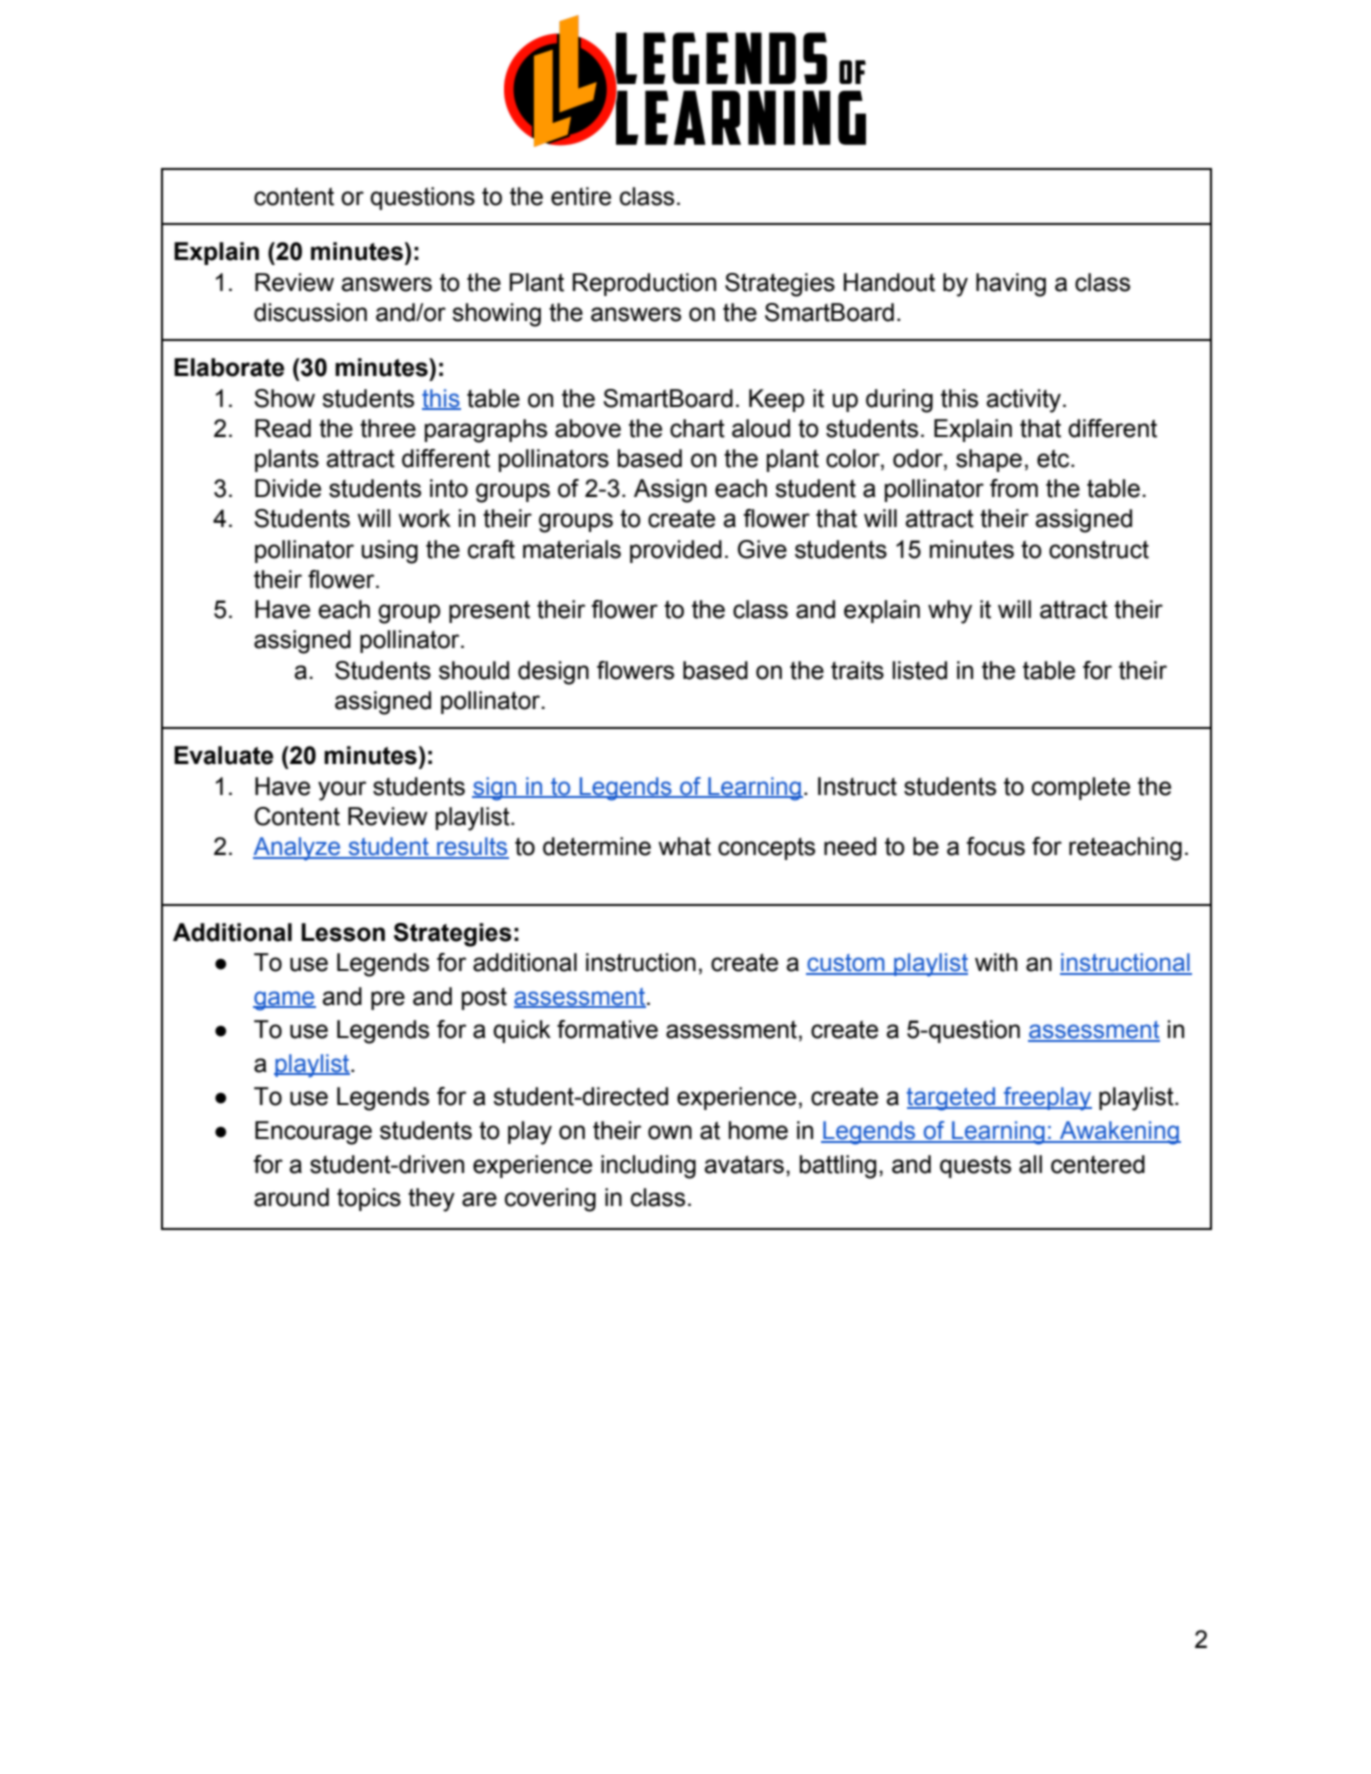  I want to click on entire, so click(581, 196).
